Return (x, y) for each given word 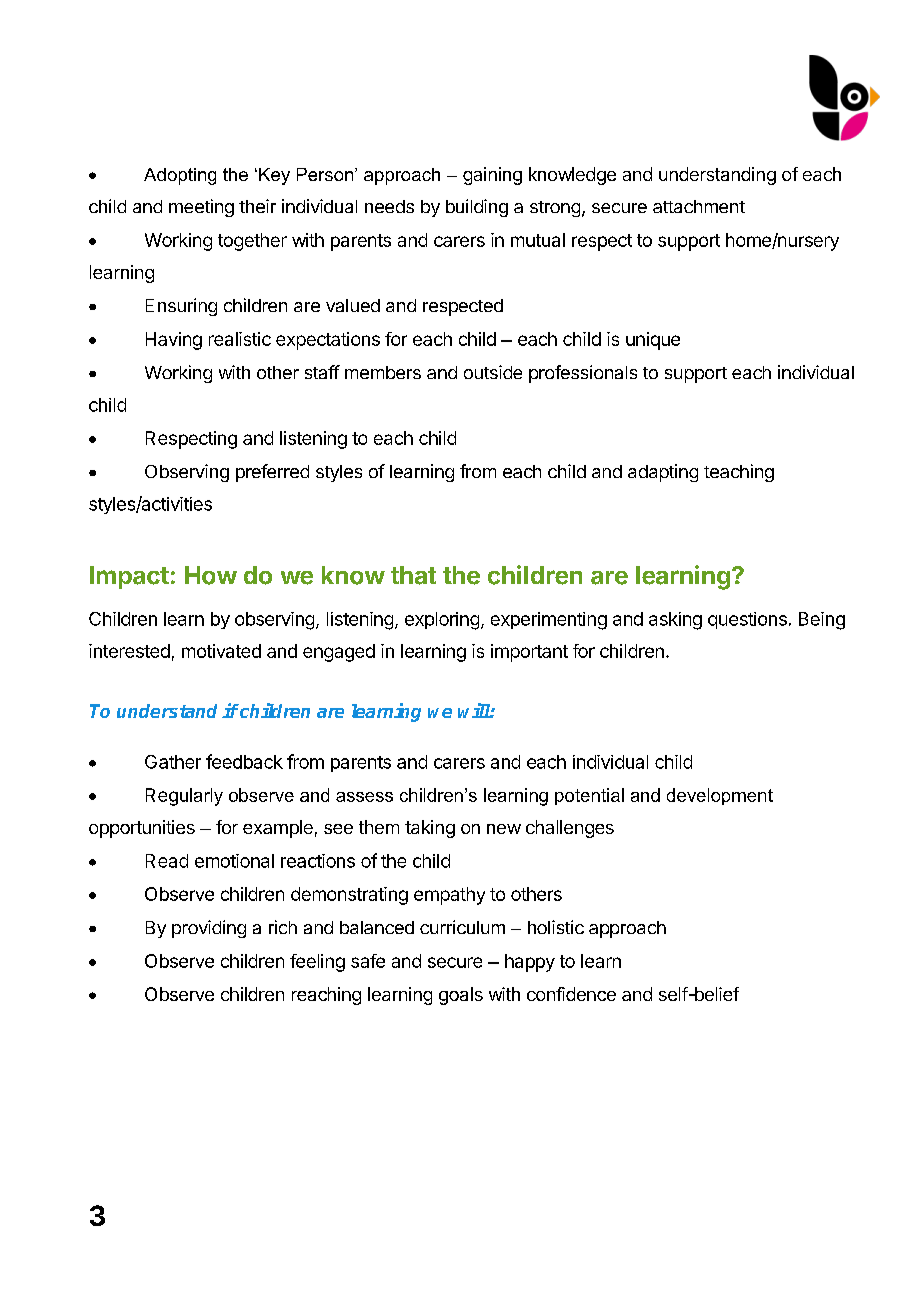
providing (209, 929)
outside (493, 372)
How (211, 575)
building (477, 208)
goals (461, 996)
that (413, 575)
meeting (201, 208)
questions (747, 620)
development (720, 796)
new (504, 829)
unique (653, 341)
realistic (240, 339)
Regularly (184, 797)
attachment (699, 206)
